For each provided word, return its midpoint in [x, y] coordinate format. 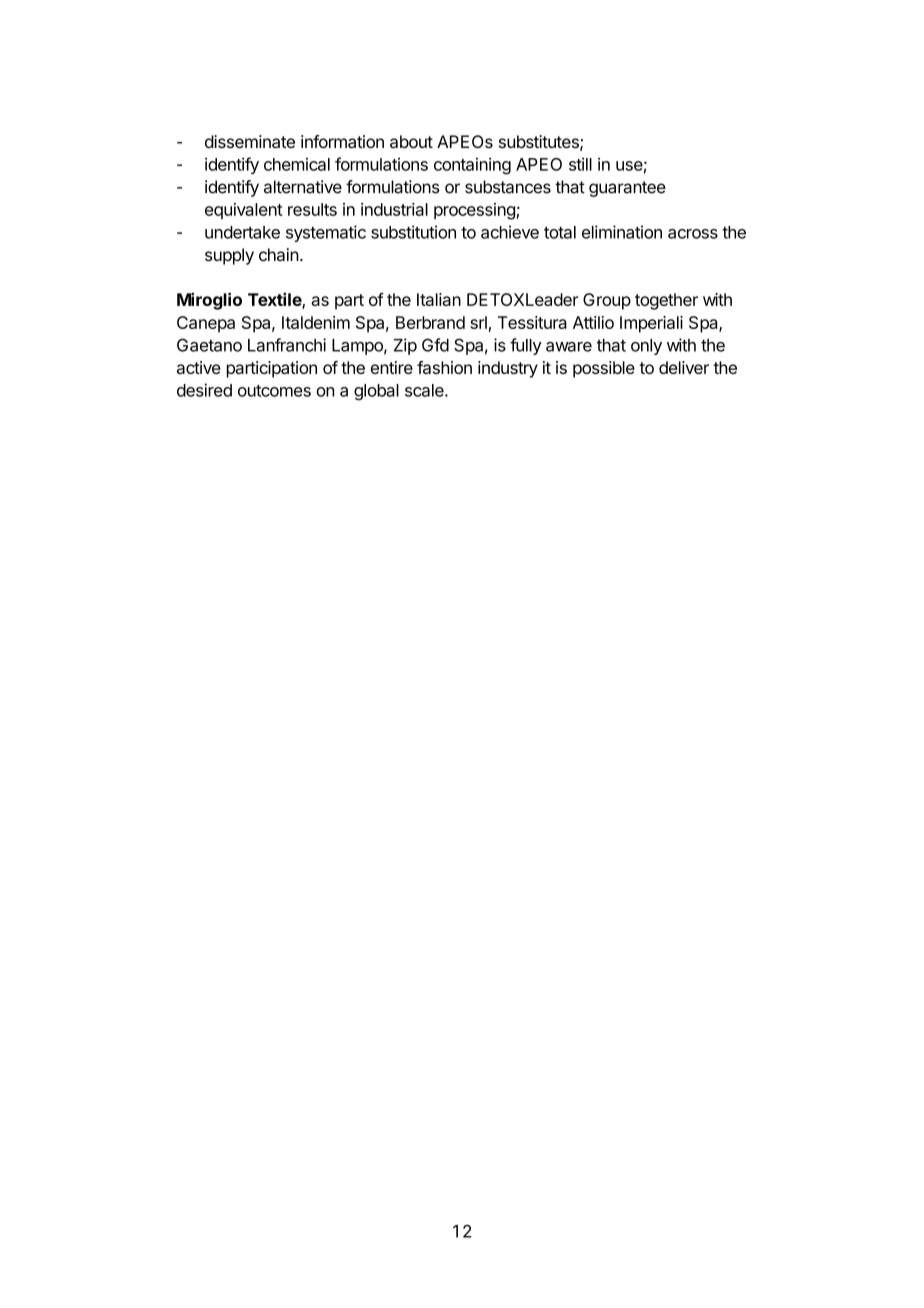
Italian [439, 299]
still [580, 164]
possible [604, 369]
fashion [444, 367]
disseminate [250, 142]
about [411, 142]
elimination [622, 232]
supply [229, 256]
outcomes [274, 391]
